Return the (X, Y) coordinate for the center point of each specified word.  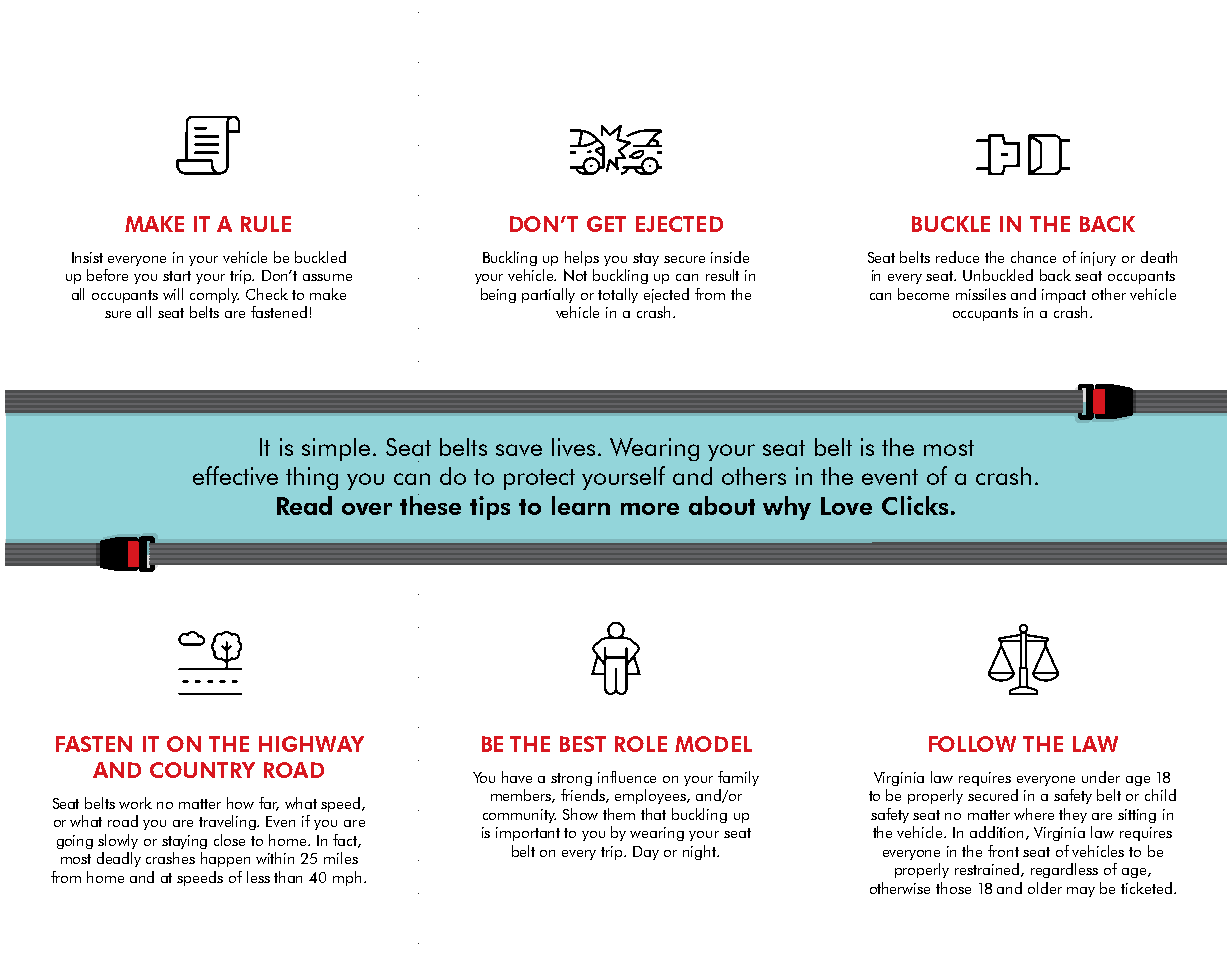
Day (646, 853)
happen (225, 859)
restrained (988, 870)
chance (1033, 257)
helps (582, 258)
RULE (266, 224)
